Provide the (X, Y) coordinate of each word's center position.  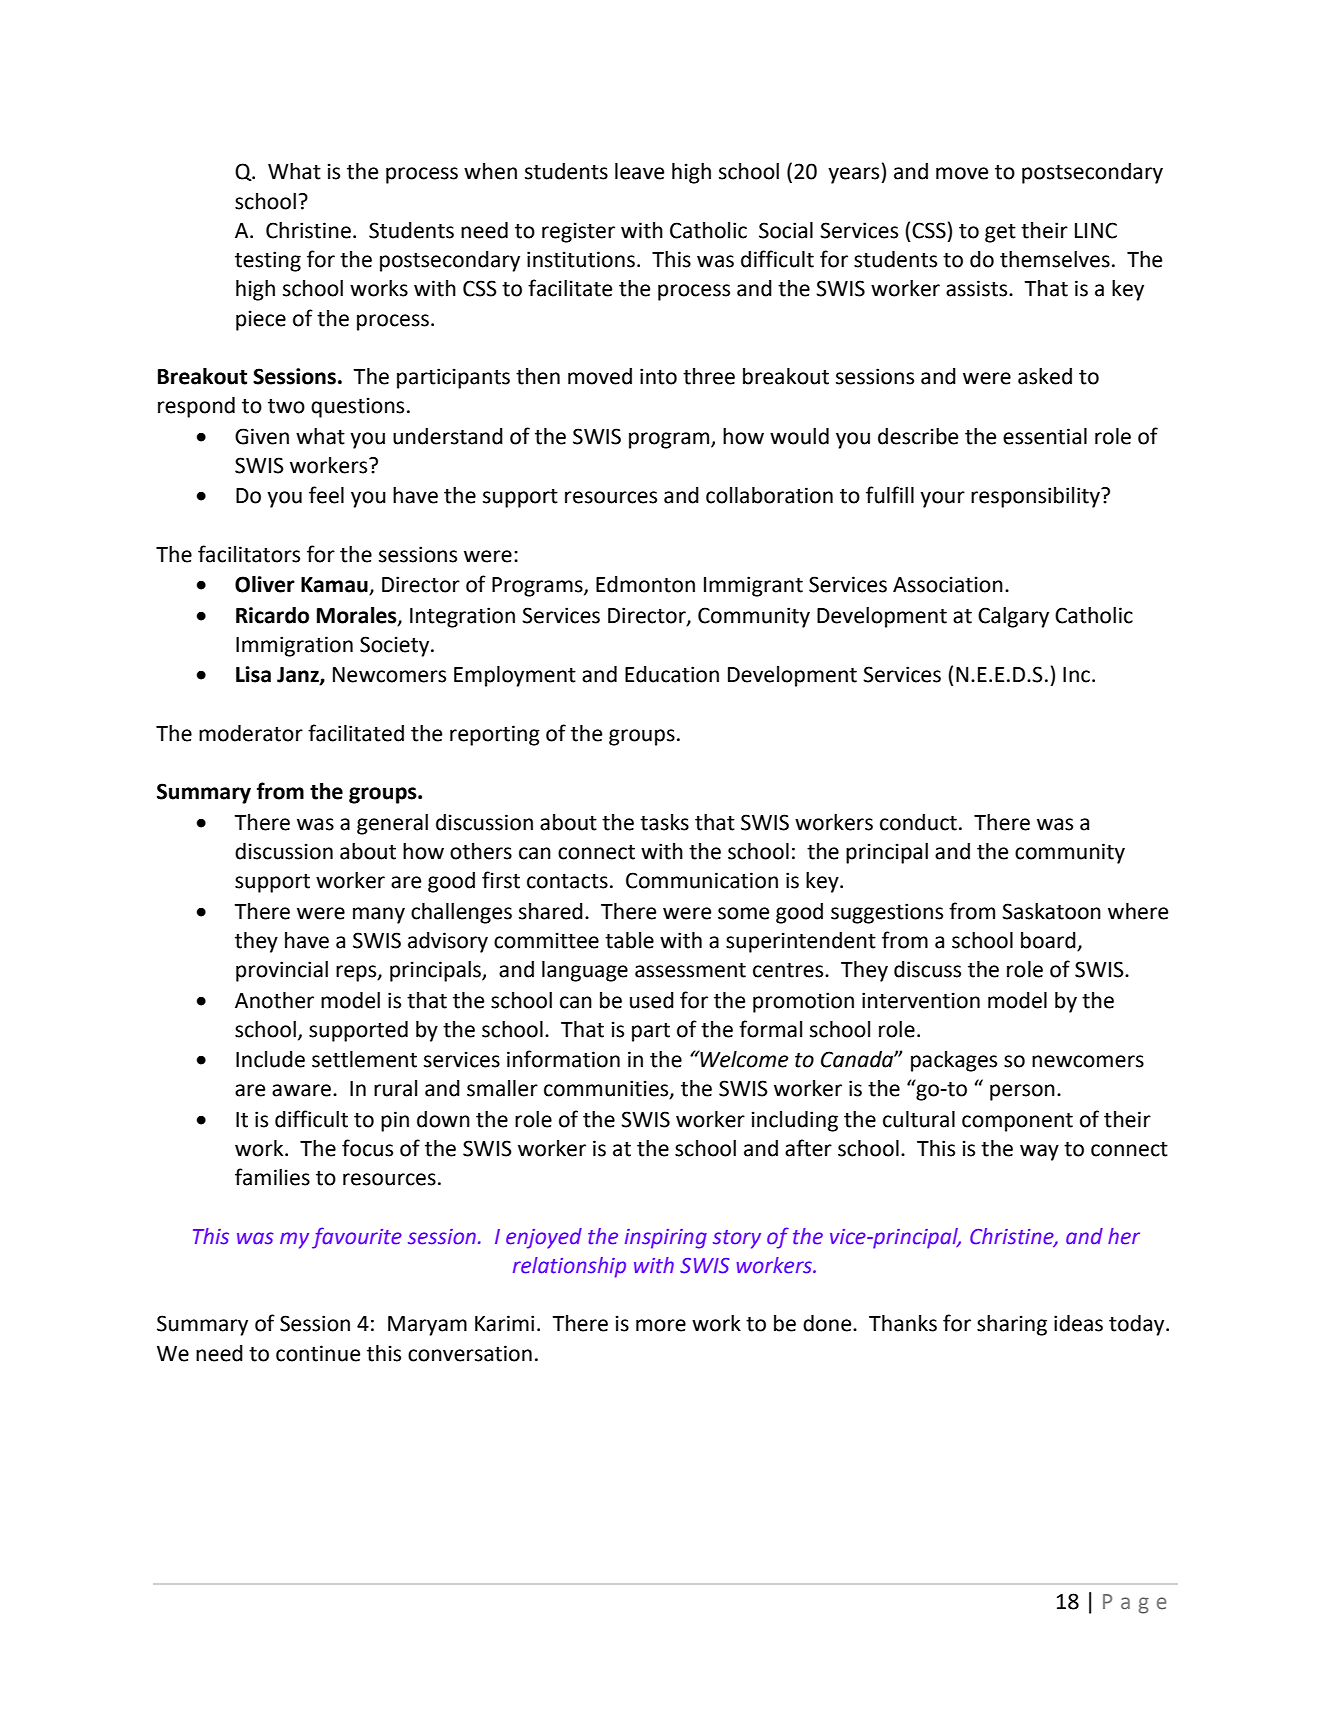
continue (318, 1353)
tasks (664, 822)
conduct (918, 822)
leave (639, 171)
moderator (251, 733)
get (1000, 233)
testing (268, 261)
